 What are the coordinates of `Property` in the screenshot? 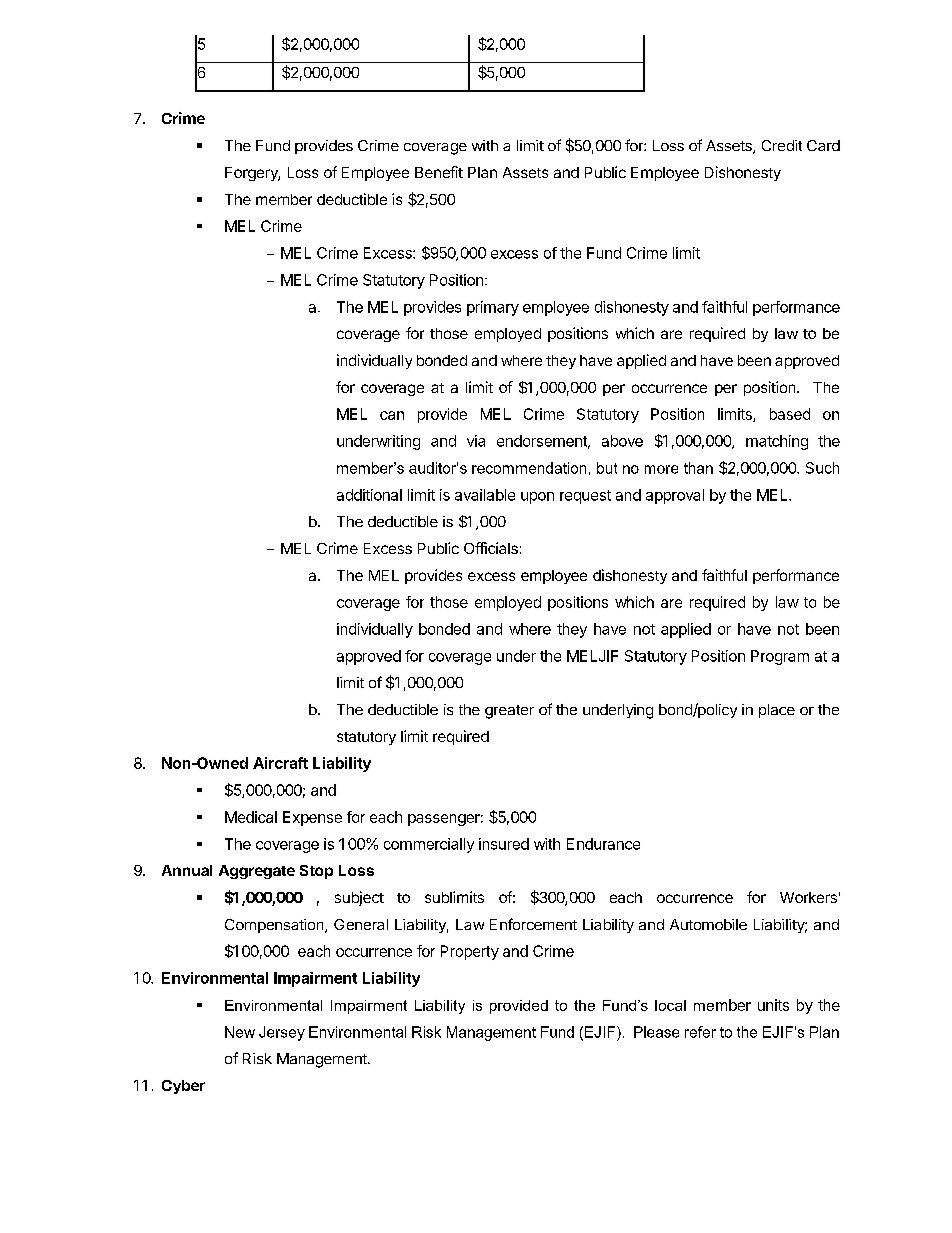 It's located at (470, 952).
